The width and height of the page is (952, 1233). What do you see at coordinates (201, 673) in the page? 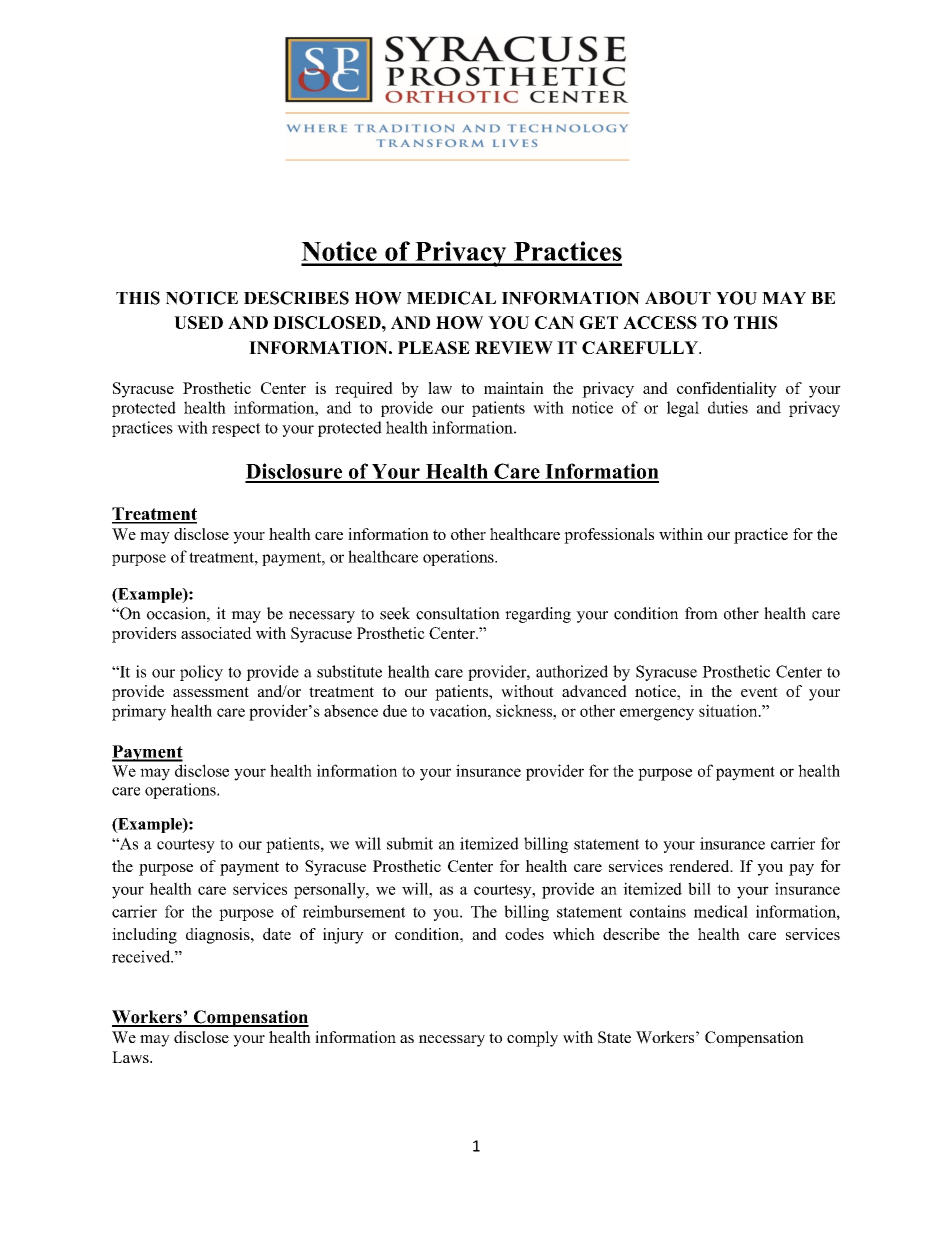
I see `policy` at bounding box center [201, 673].
